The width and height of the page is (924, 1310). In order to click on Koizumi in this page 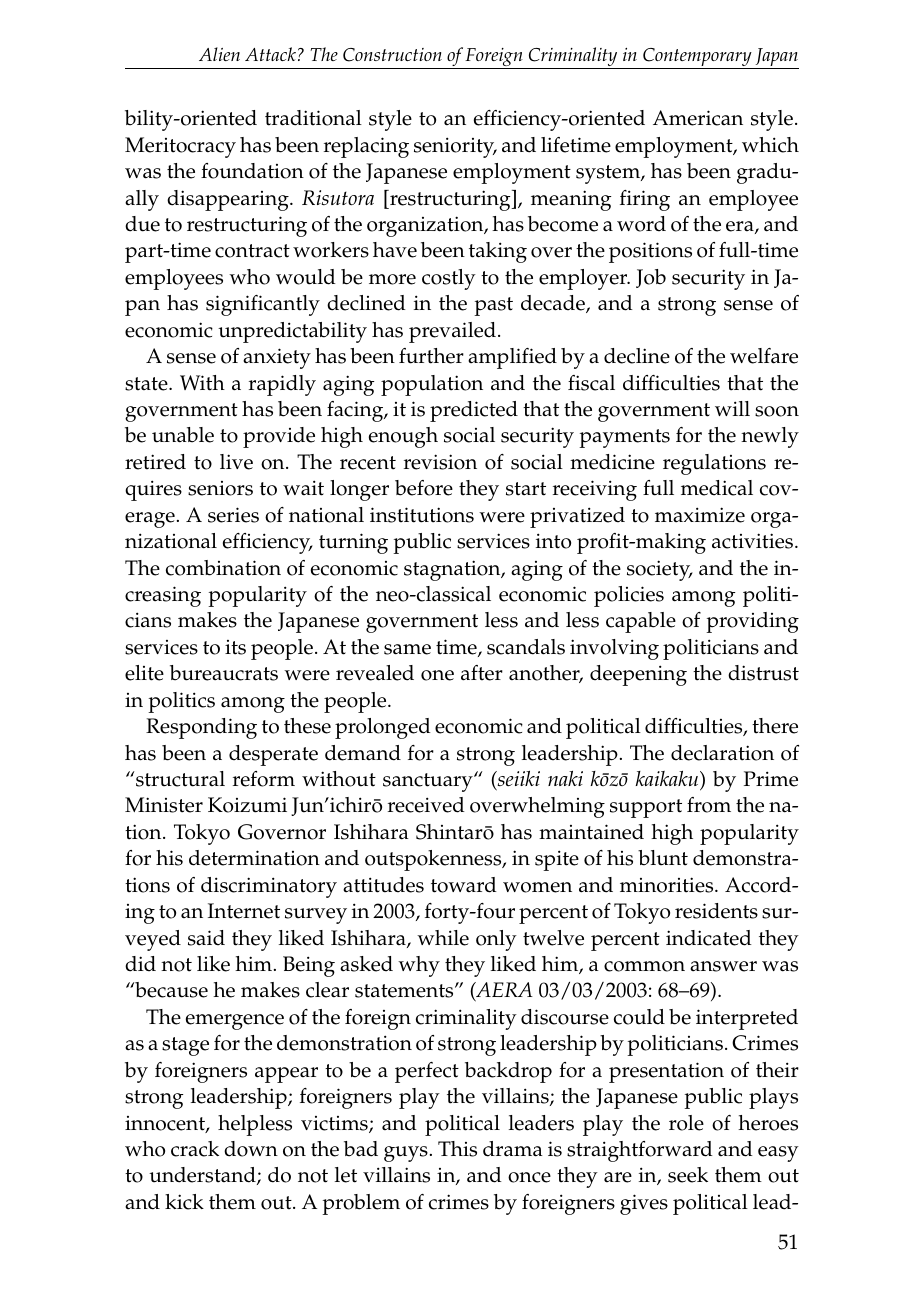, I will do `click(247, 805)`.
